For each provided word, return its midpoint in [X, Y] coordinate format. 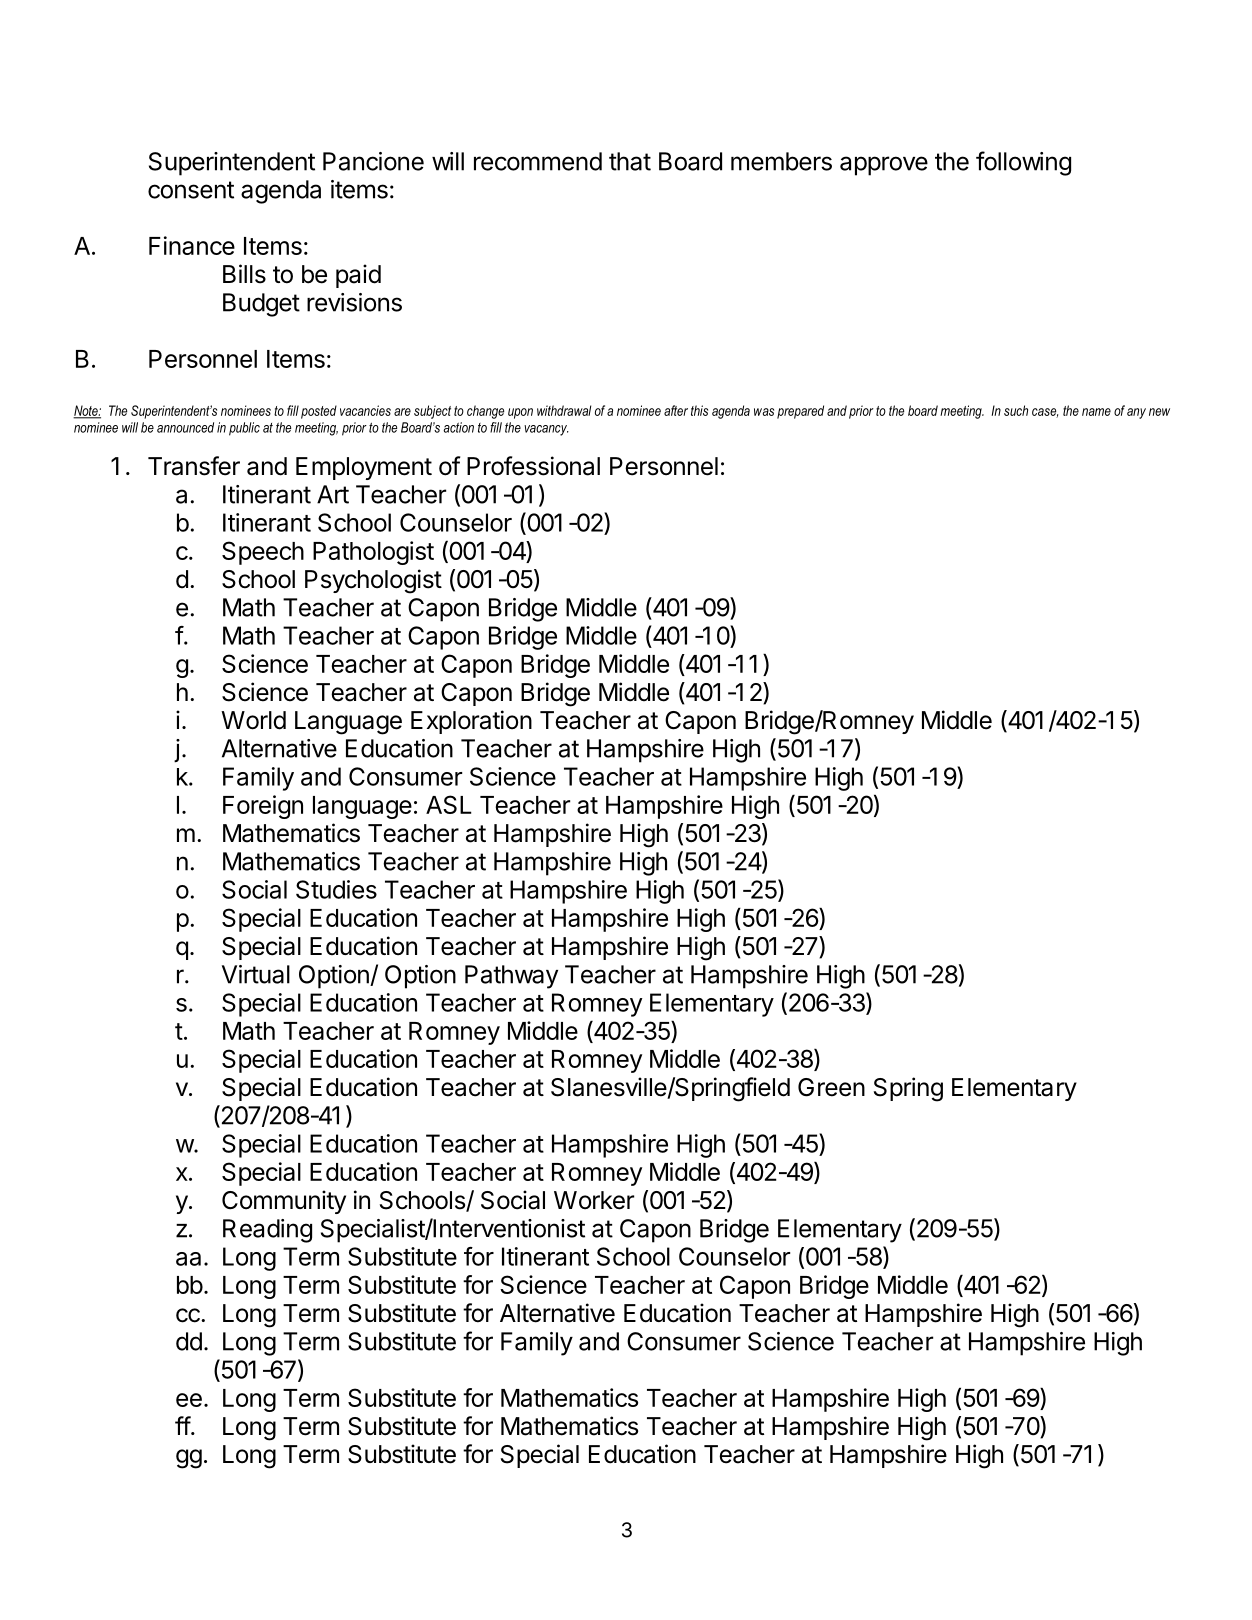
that [630, 161]
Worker [594, 1200]
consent [191, 190]
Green [831, 1087]
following [1023, 163]
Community [284, 1202]
